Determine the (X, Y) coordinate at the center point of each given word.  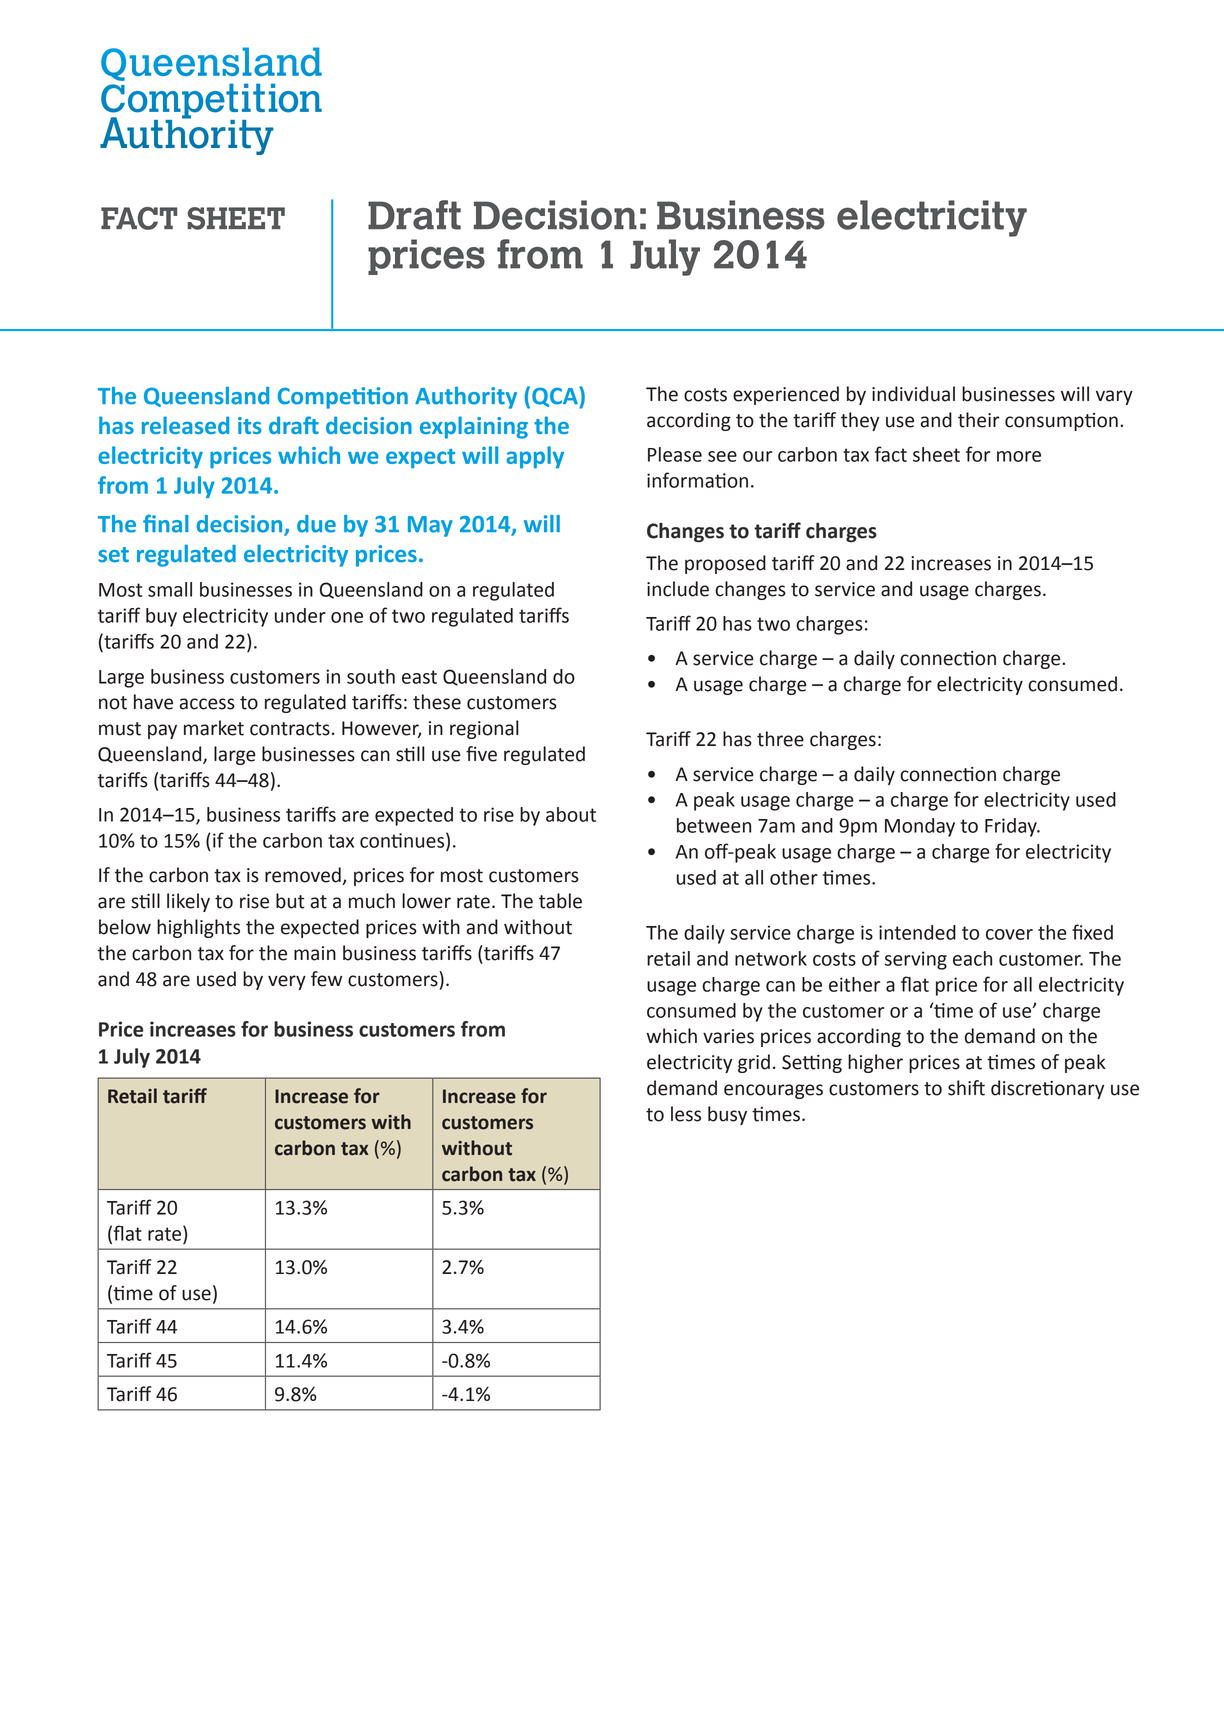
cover (1009, 934)
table (560, 901)
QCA (556, 397)
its (250, 425)
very (287, 982)
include (678, 589)
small (170, 589)
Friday (1012, 827)
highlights (198, 928)
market (214, 728)
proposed (725, 564)
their (979, 420)
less (686, 1114)
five (481, 754)
